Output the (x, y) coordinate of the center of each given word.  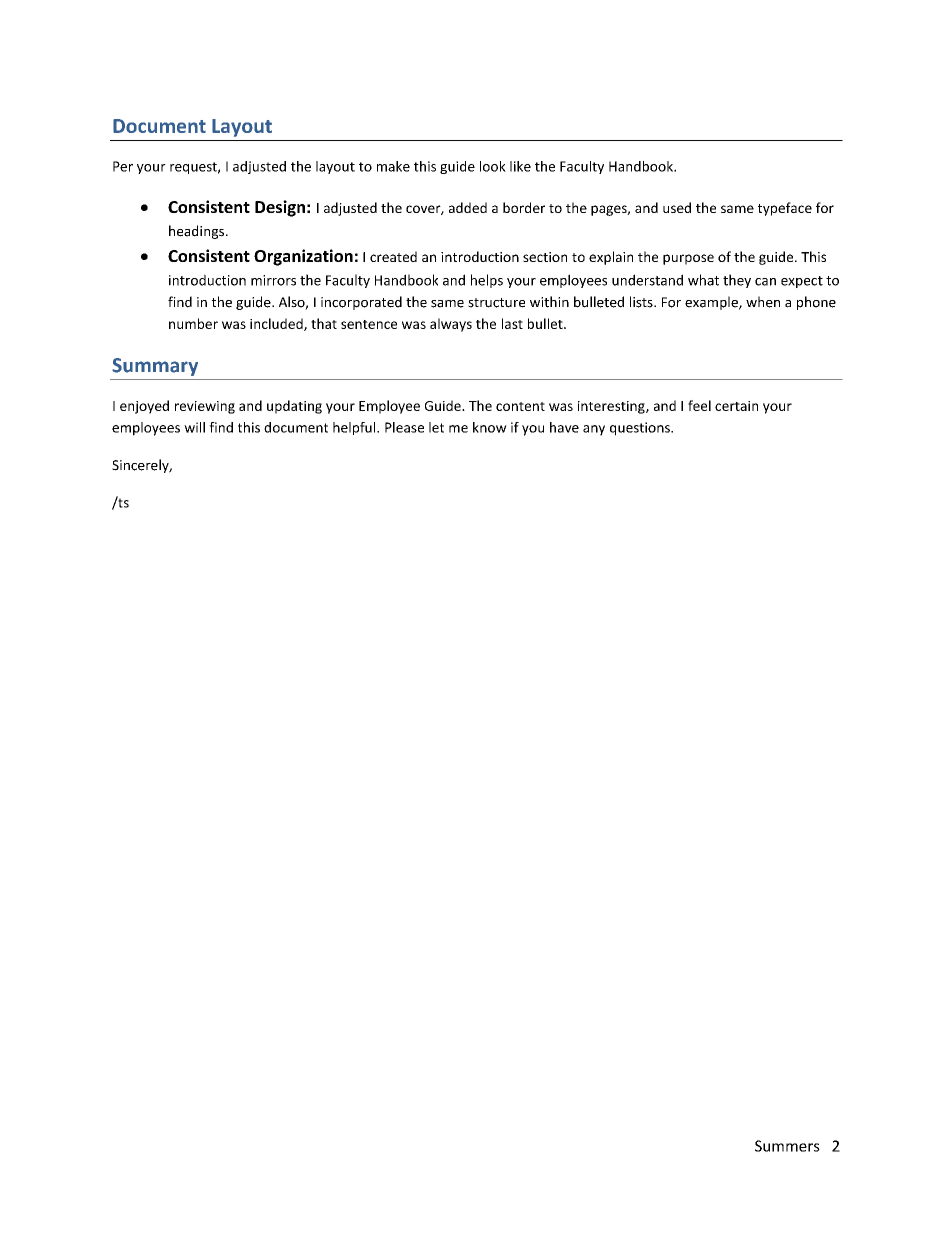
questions (641, 429)
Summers (787, 1146)
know (490, 427)
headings (198, 232)
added (468, 207)
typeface (785, 209)
